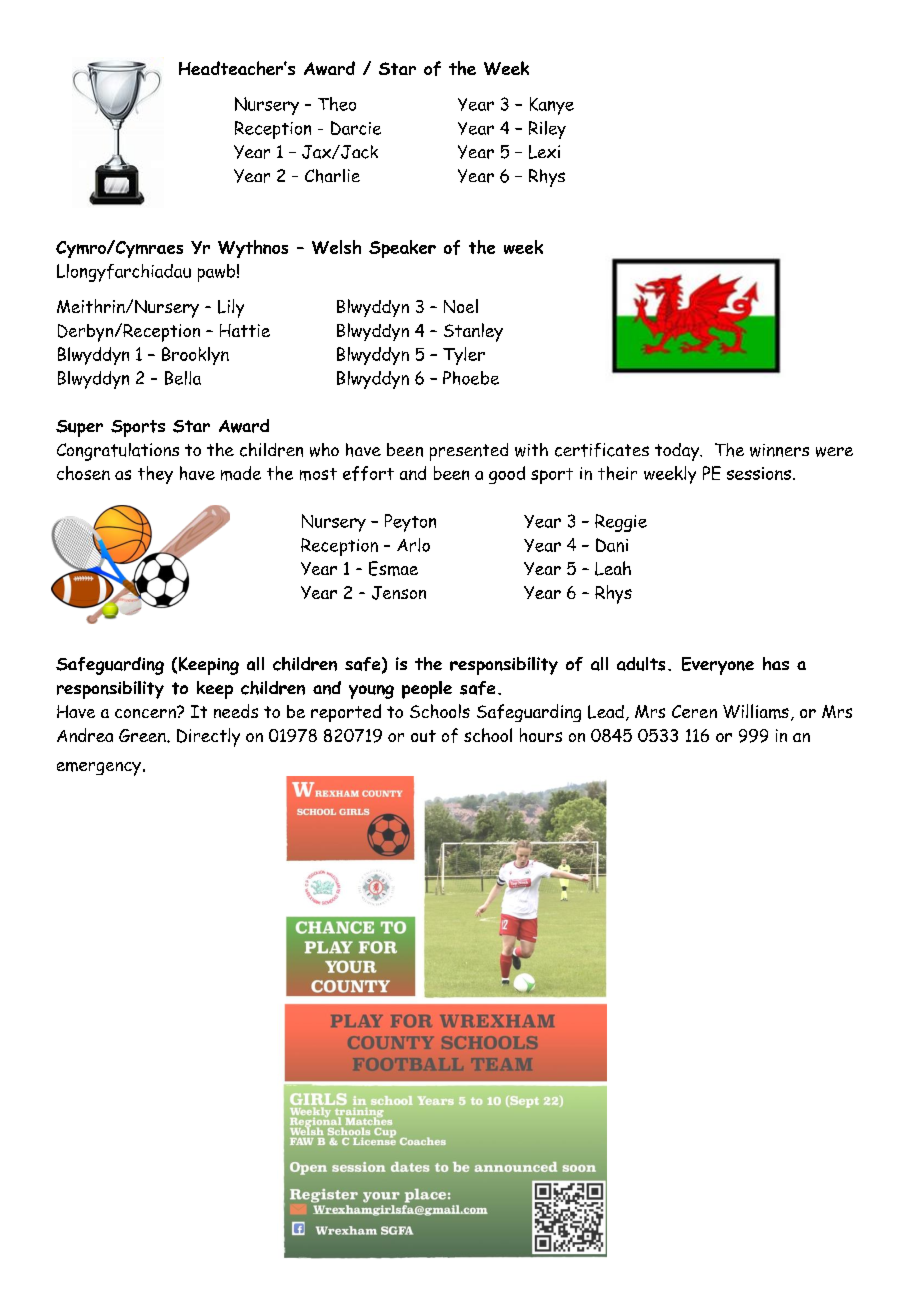 This image has height=1308, width=924. I want to click on Lily, so click(231, 308).
